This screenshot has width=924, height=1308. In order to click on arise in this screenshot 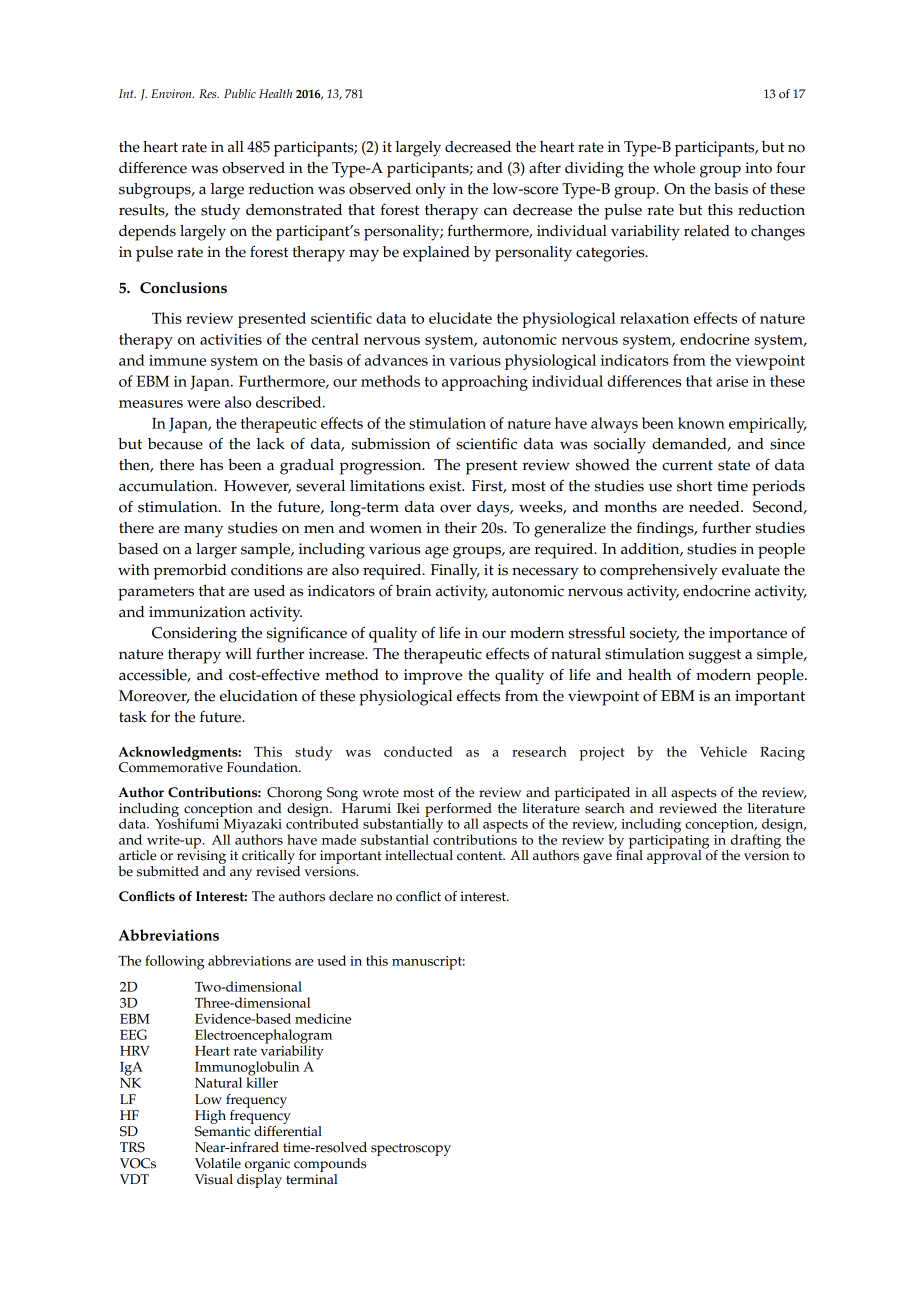, I will do `click(732, 381)`.
